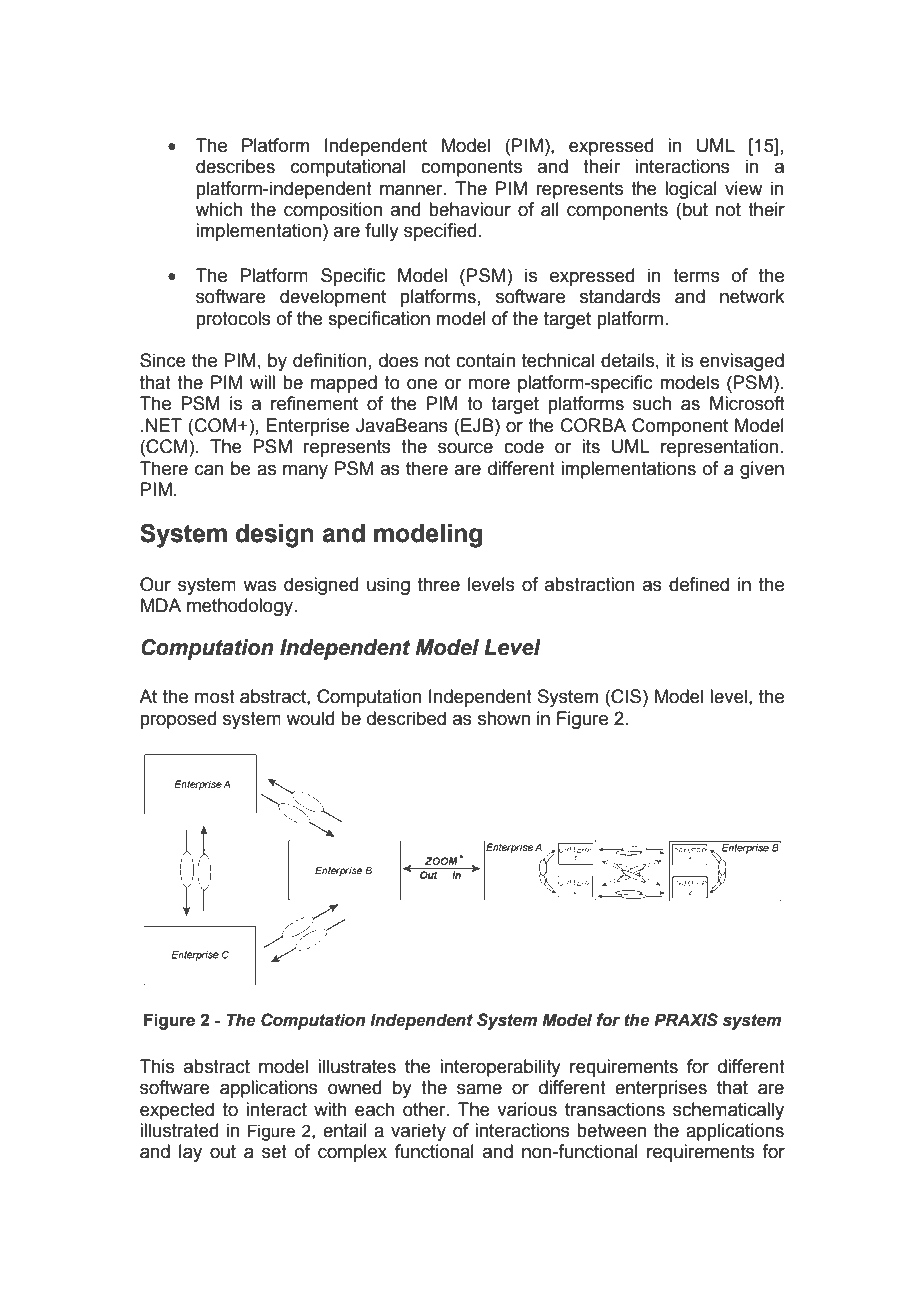 The width and height of the screenshot is (924, 1308). What do you see at coordinates (720, 448) in the screenshot?
I see `representation` at bounding box center [720, 448].
